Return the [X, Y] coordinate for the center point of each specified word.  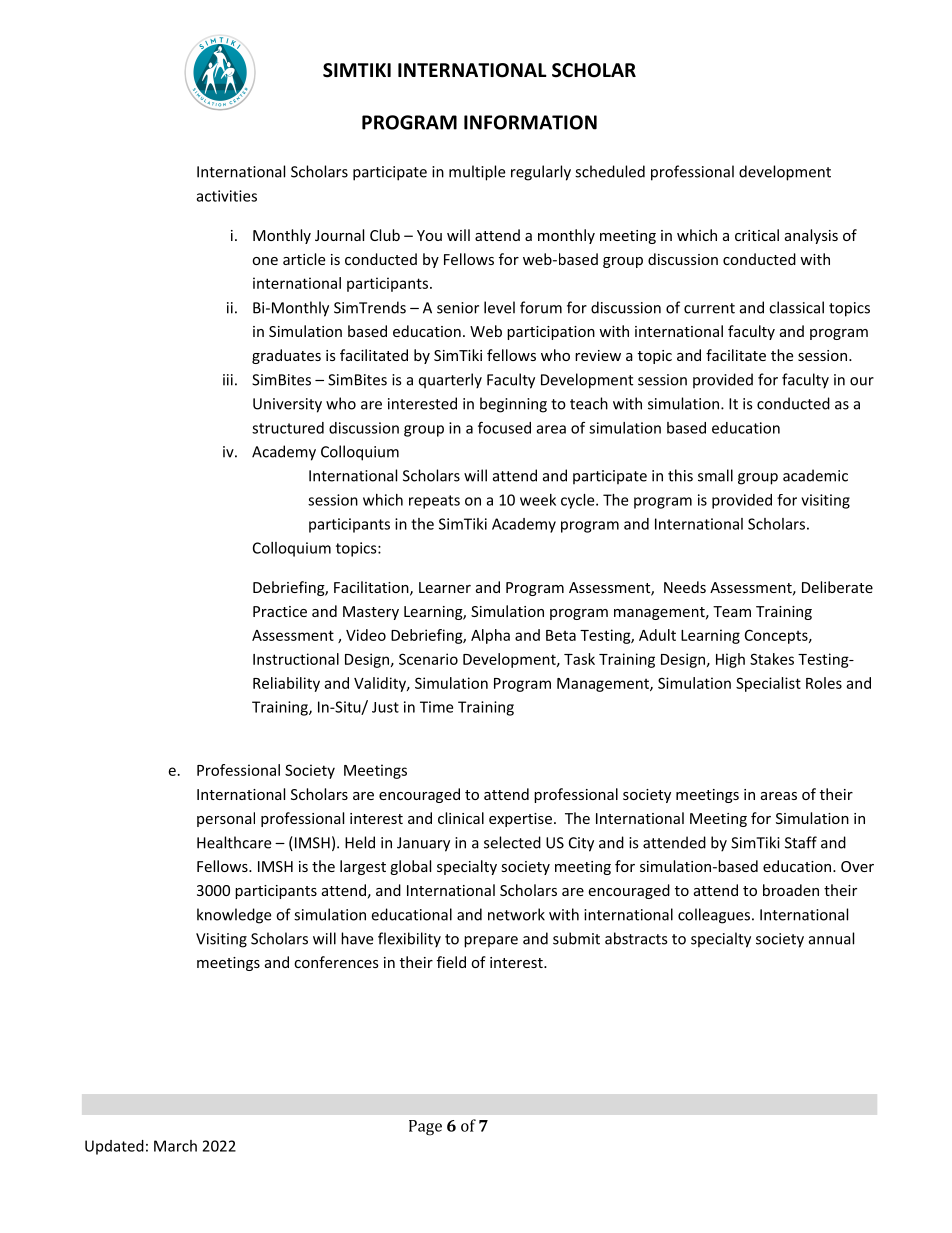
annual [831, 938]
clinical [461, 818]
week [538, 500]
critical [757, 235]
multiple [477, 173]
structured [288, 428]
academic [815, 475]
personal [226, 819]
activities [227, 196]
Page [425, 1128]
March [175, 1146]
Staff [801, 842]
